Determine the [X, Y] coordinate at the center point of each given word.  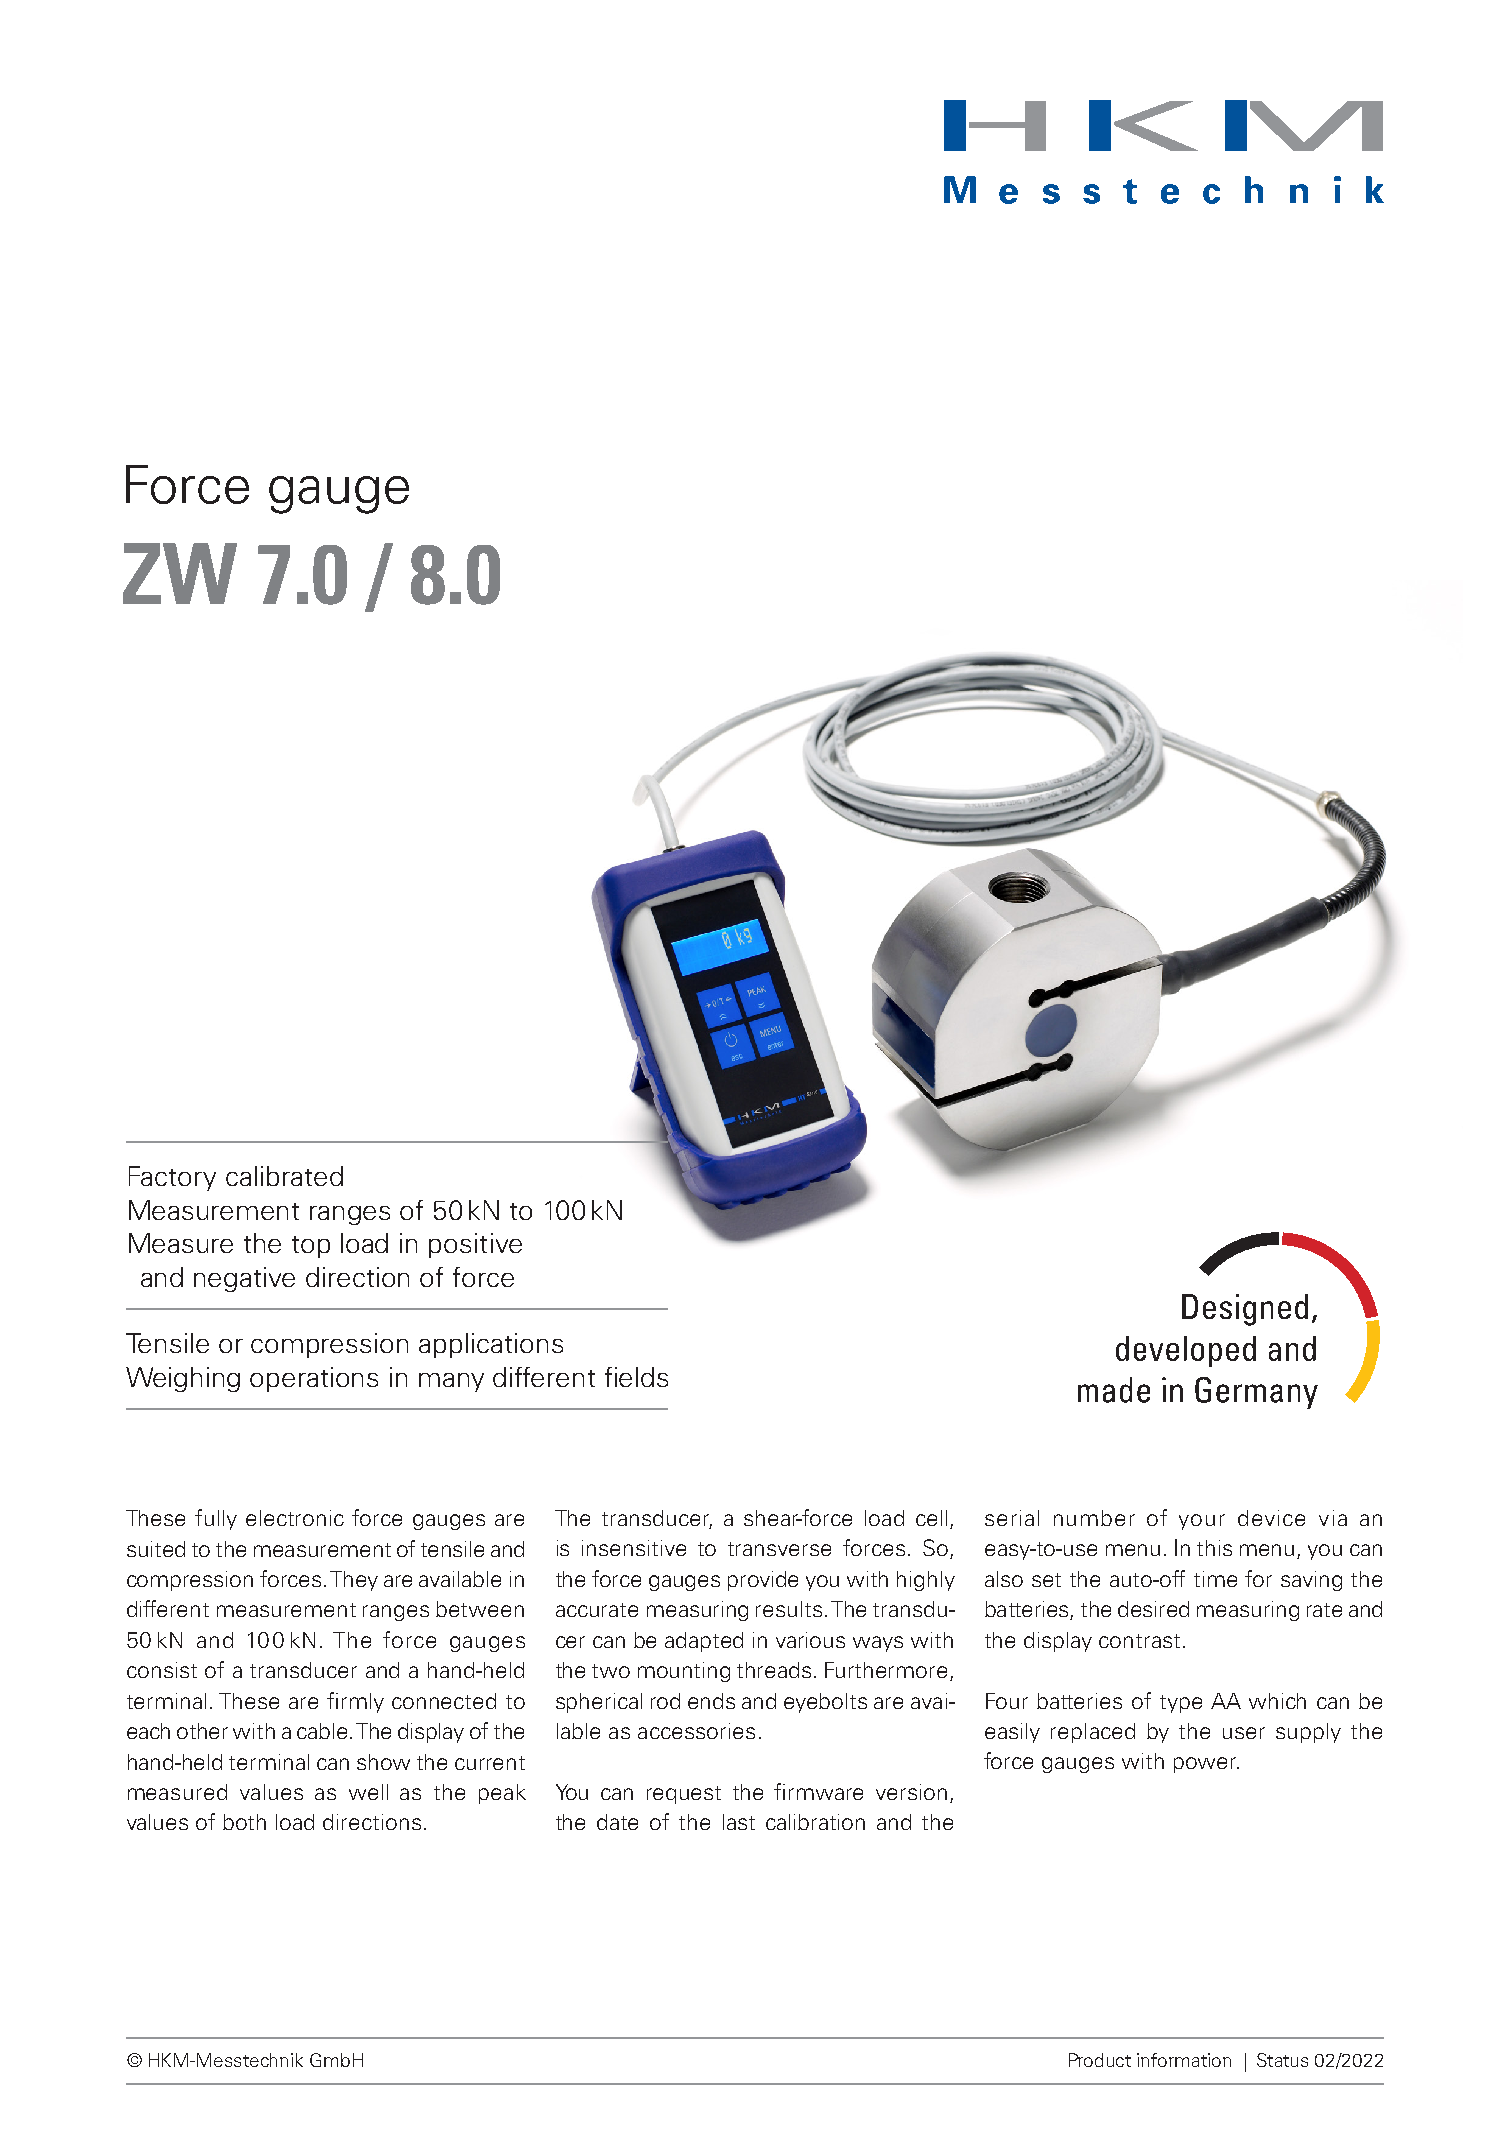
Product [1100, 2060]
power [1206, 1765]
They [354, 1581]
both [244, 1822]
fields [636, 1377]
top [311, 1247]
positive [475, 1245]
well [368, 1792]
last [739, 1822]
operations [314, 1379]
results [789, 1609]
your [1202, 1522]
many [451, 1382]
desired [1153, 1609]
